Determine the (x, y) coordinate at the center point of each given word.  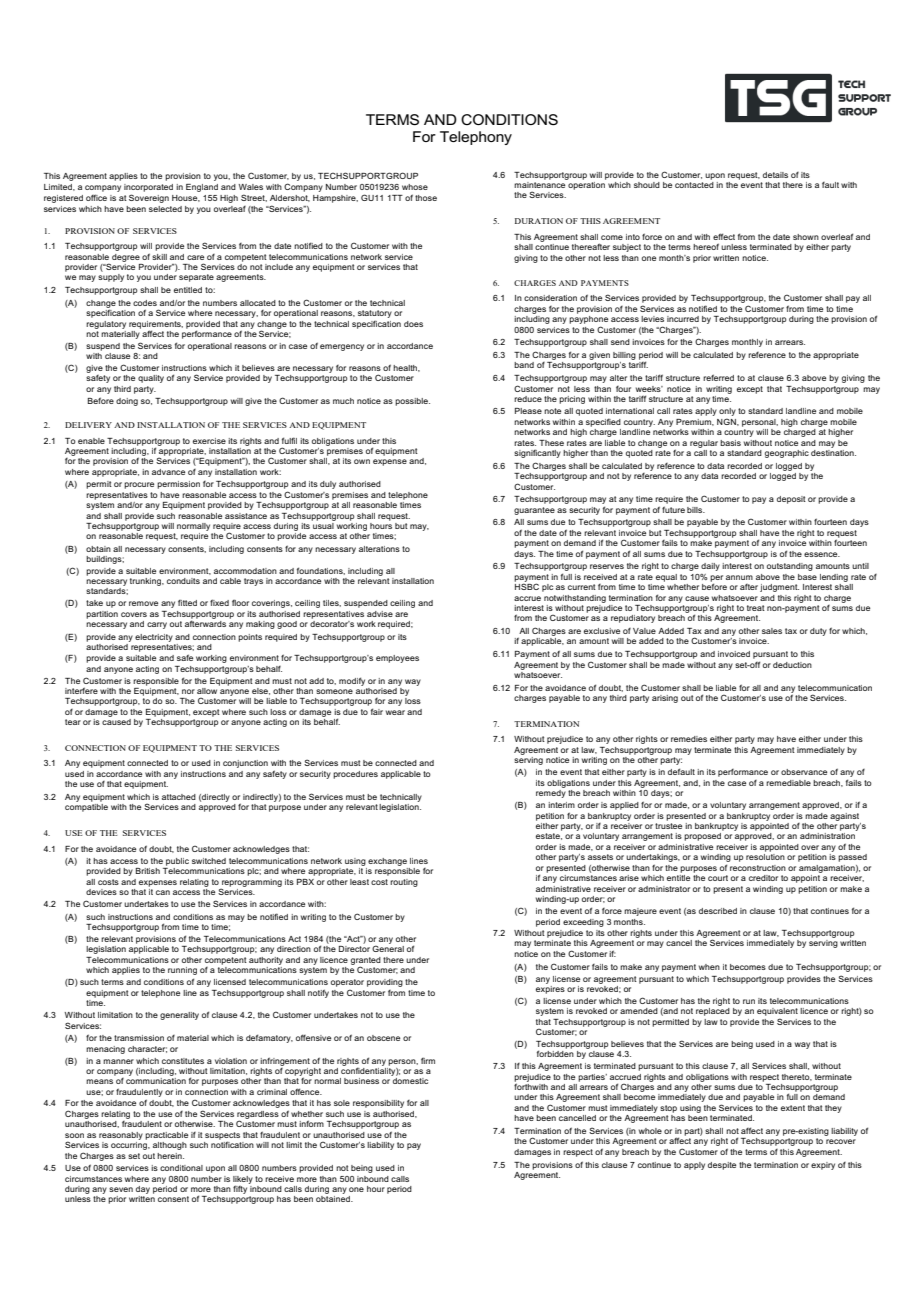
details (775, 175)
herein (170, 1156)
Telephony (476, 138)
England (202, 188)
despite (722, 1166)
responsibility (378, 1104)
